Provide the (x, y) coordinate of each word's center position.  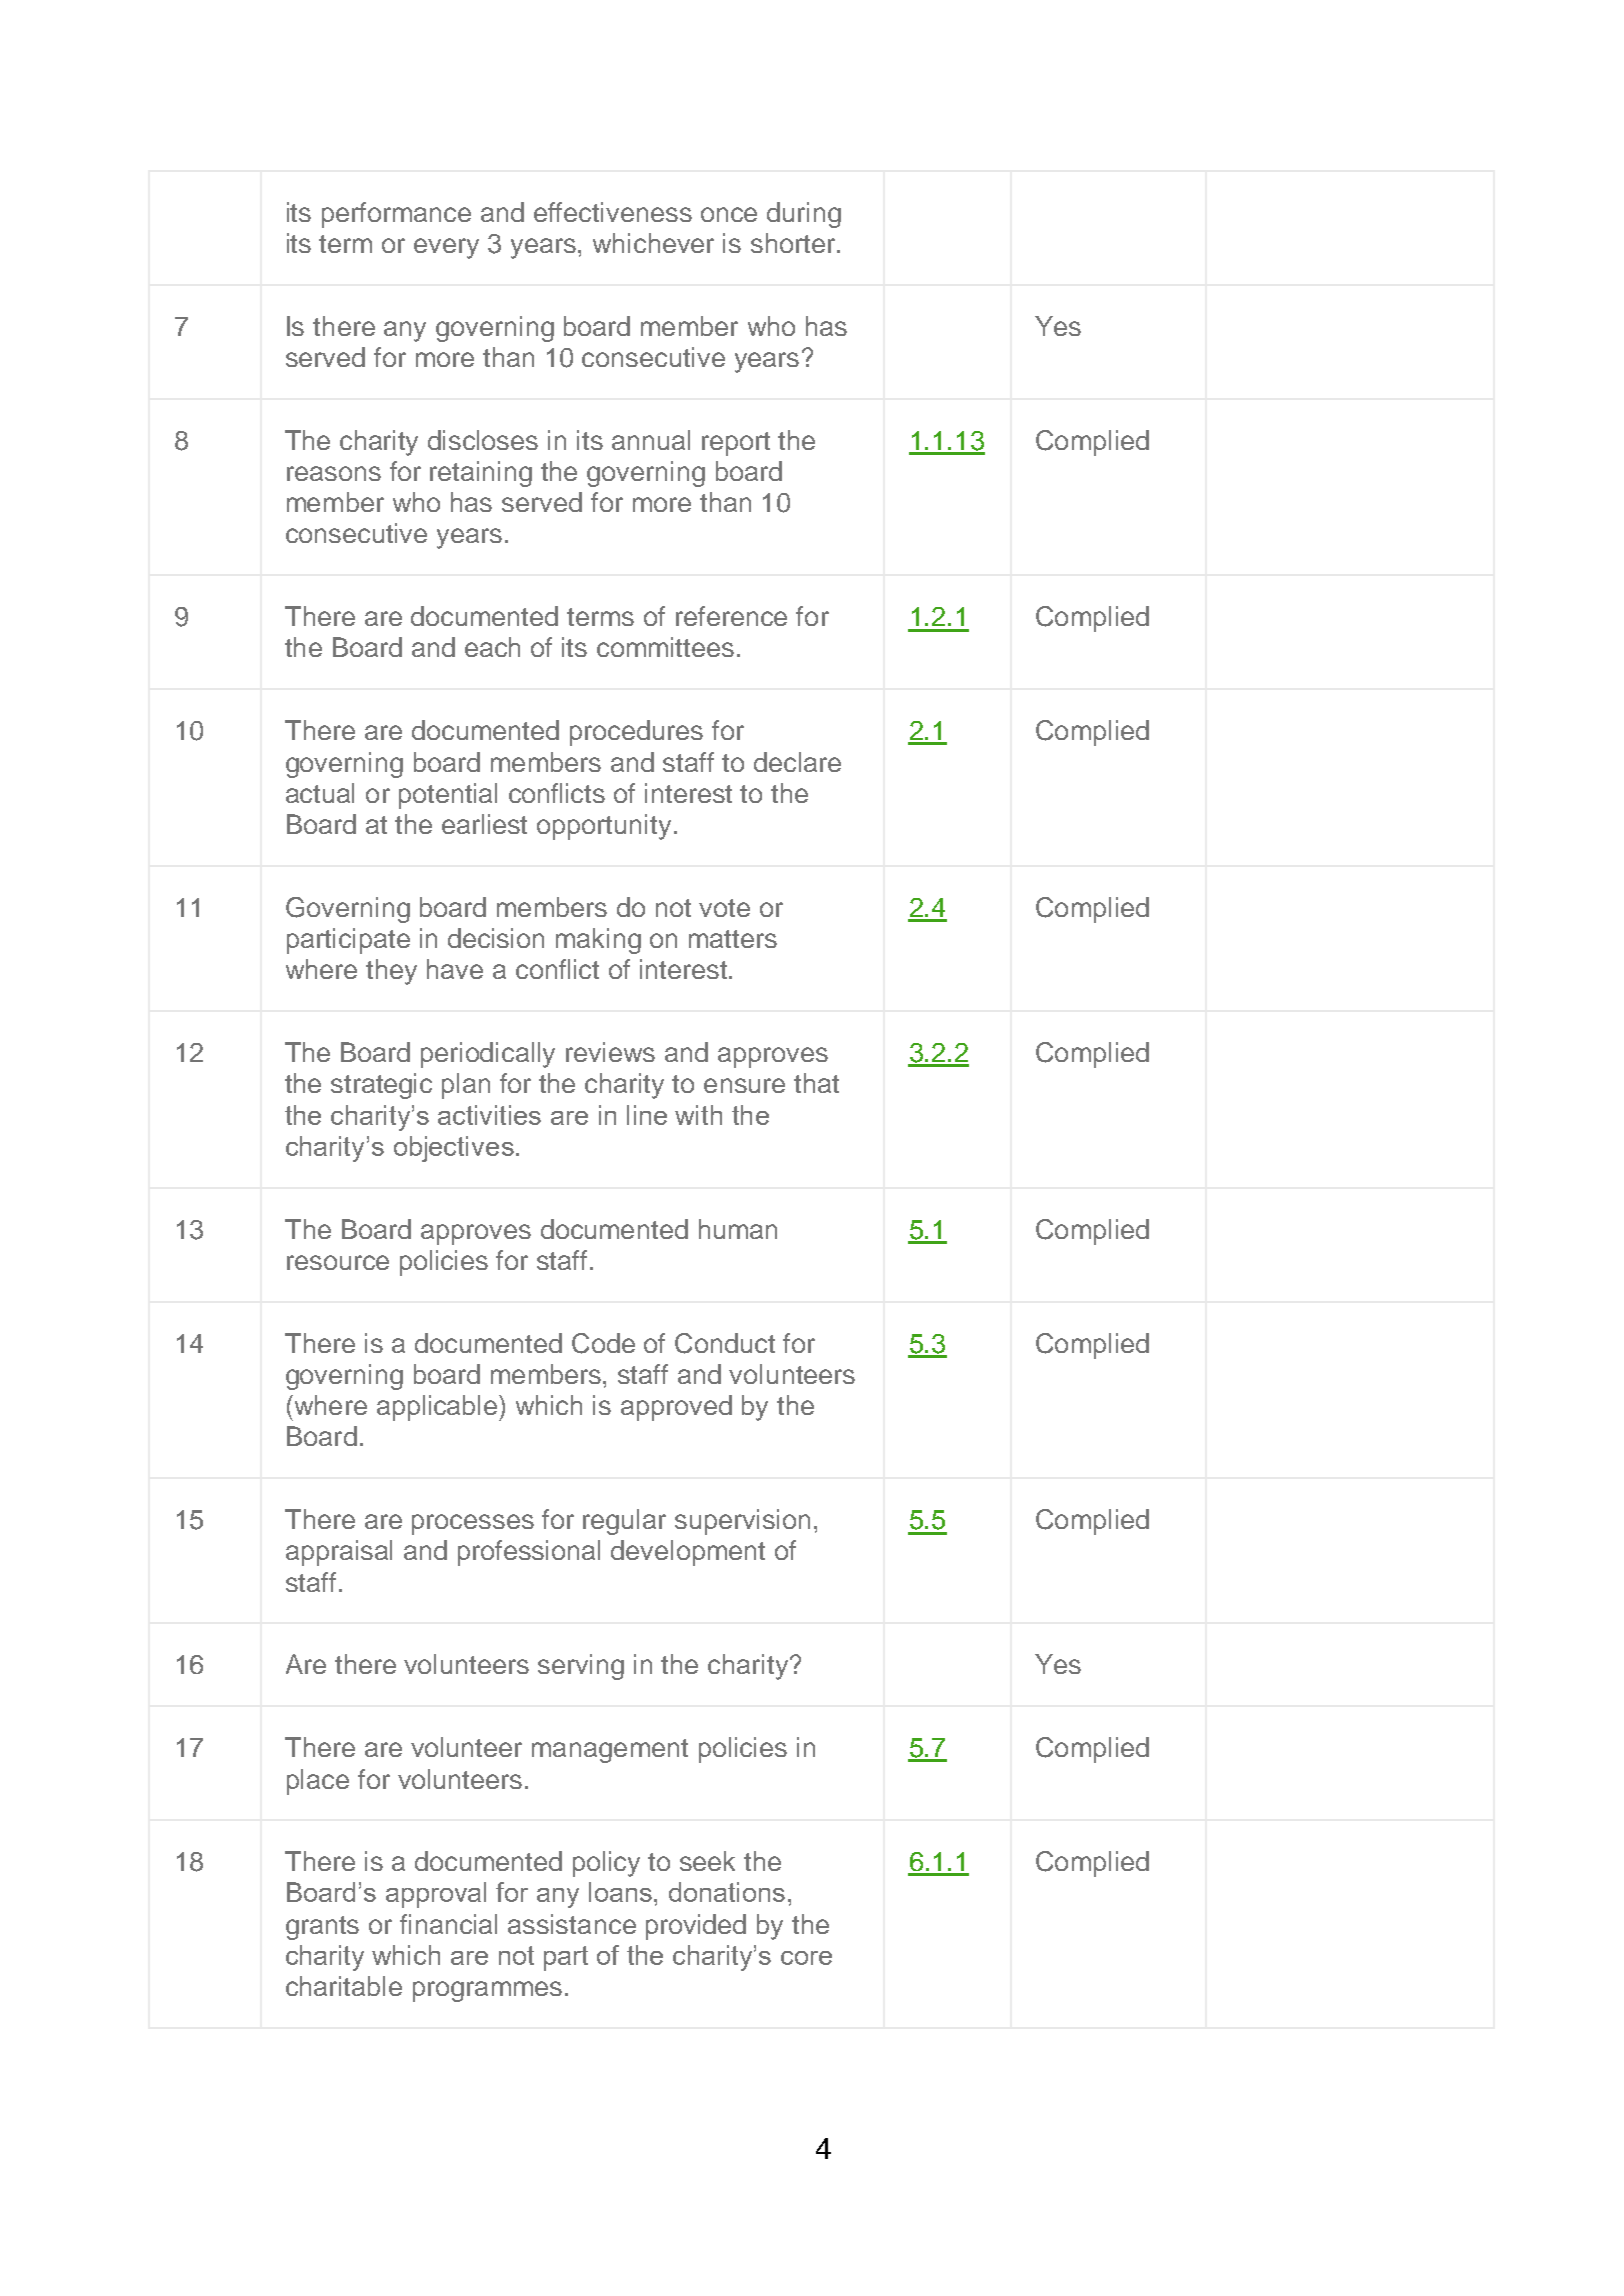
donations (727, 1892)
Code (603, 1343)
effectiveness (613, 212)
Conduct (725, 1343)
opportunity (604, 827)
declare (797, 762)
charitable (344, 1986)
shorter (793, 243)
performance (396, 215)
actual (320, 793)
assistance (572, 1924)
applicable (438, 1408)
